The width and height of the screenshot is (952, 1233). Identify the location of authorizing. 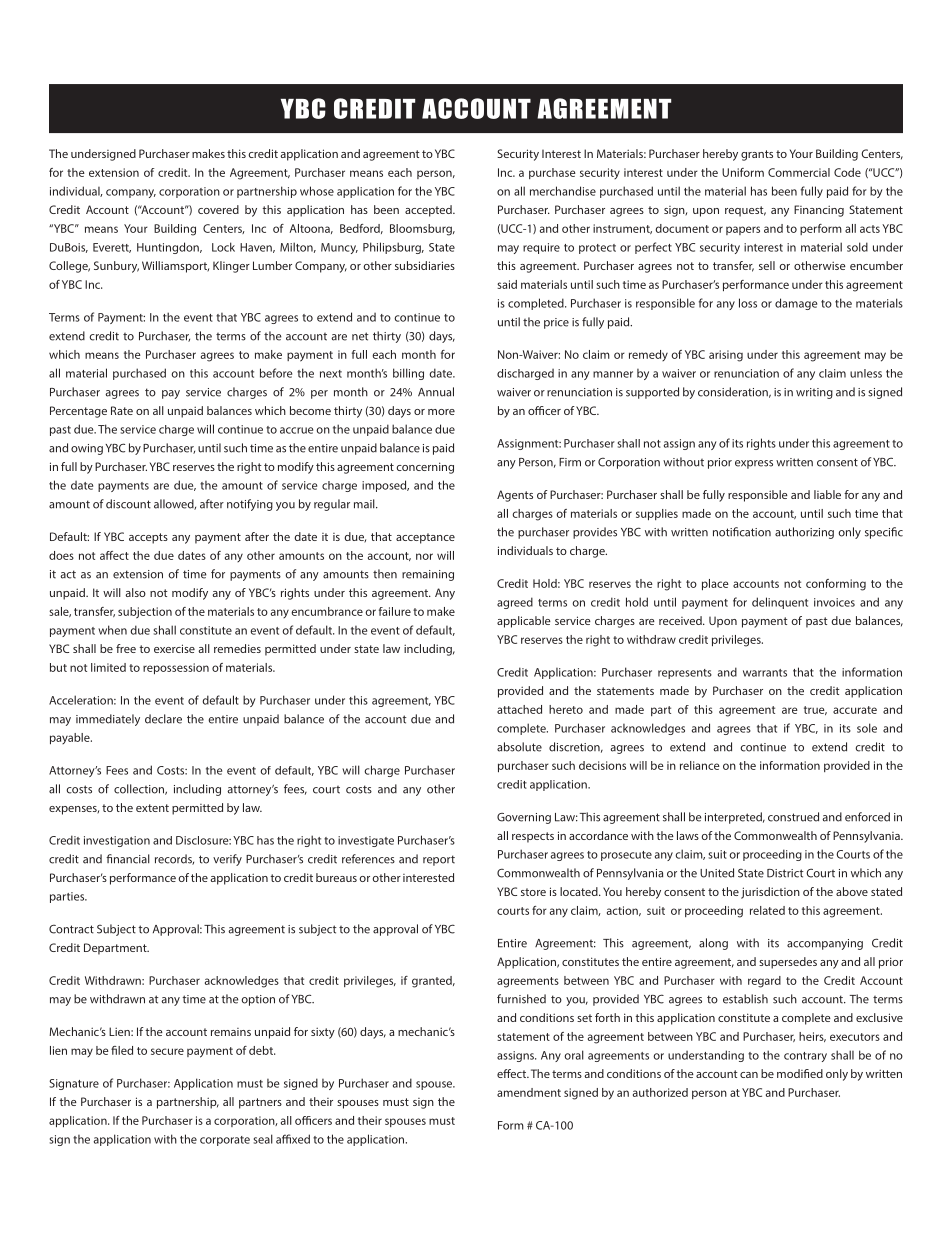
(804, 533).
